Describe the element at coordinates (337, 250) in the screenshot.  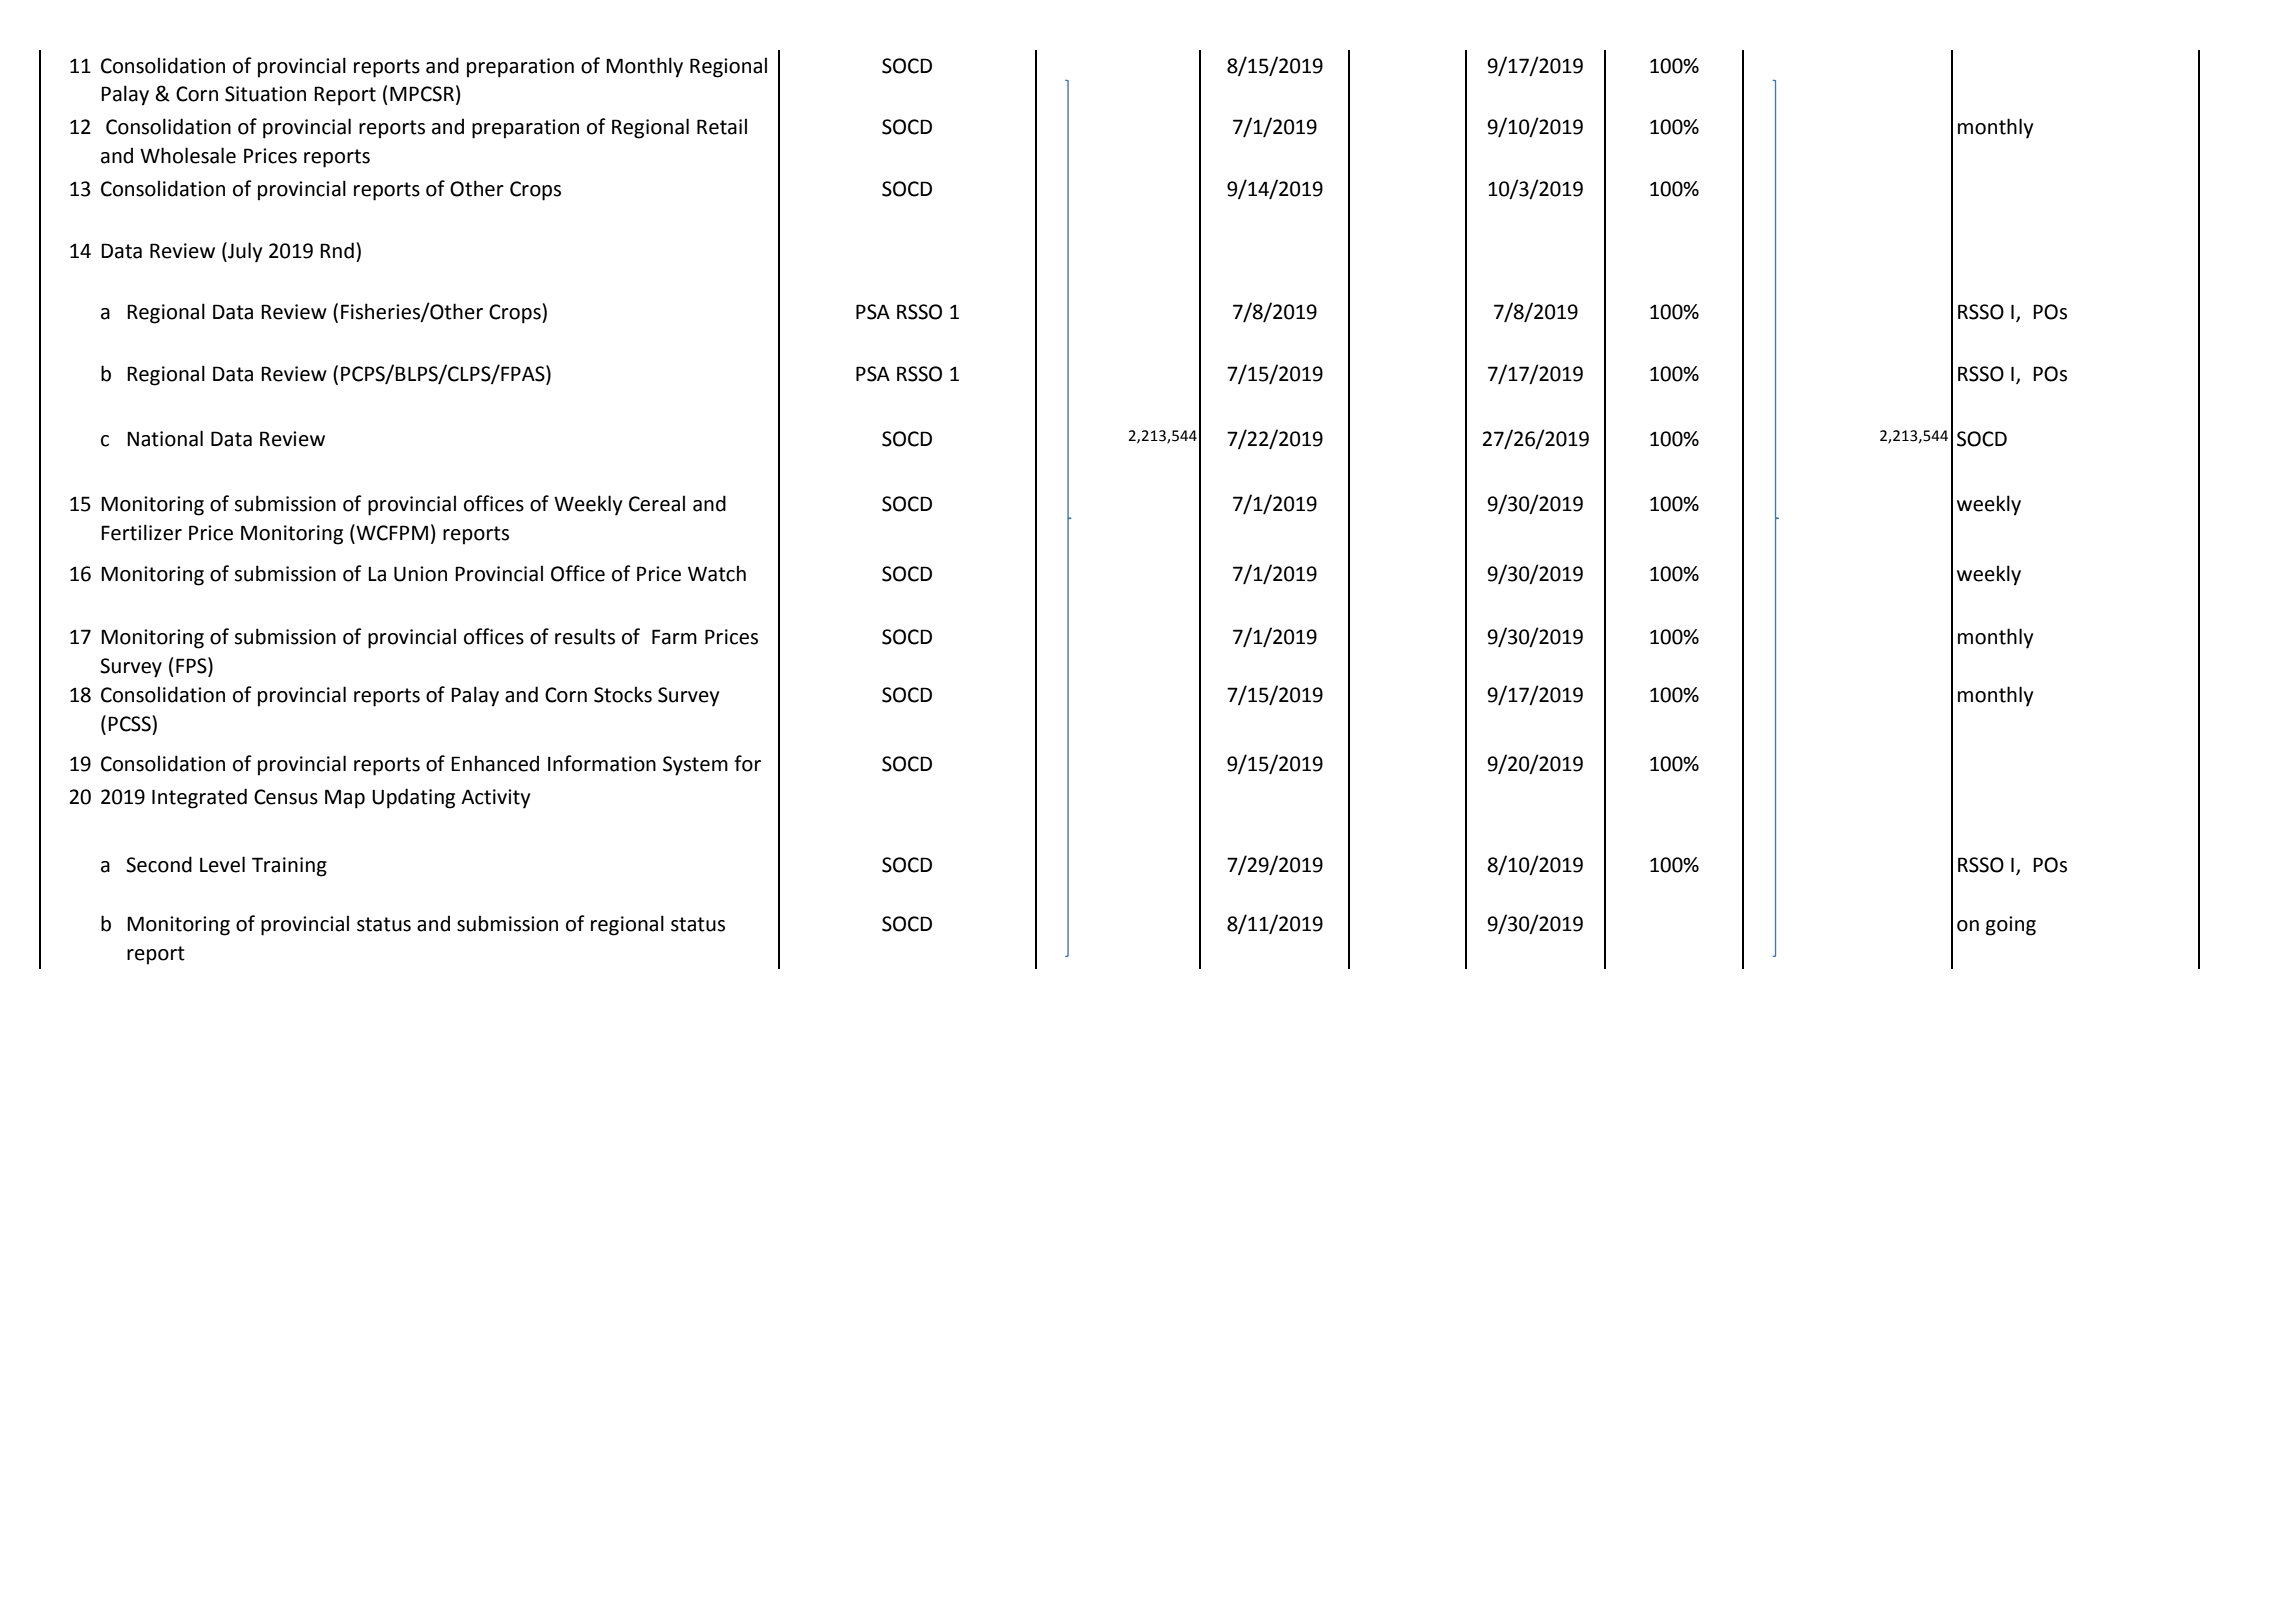
I see `Rnd` at that location.
